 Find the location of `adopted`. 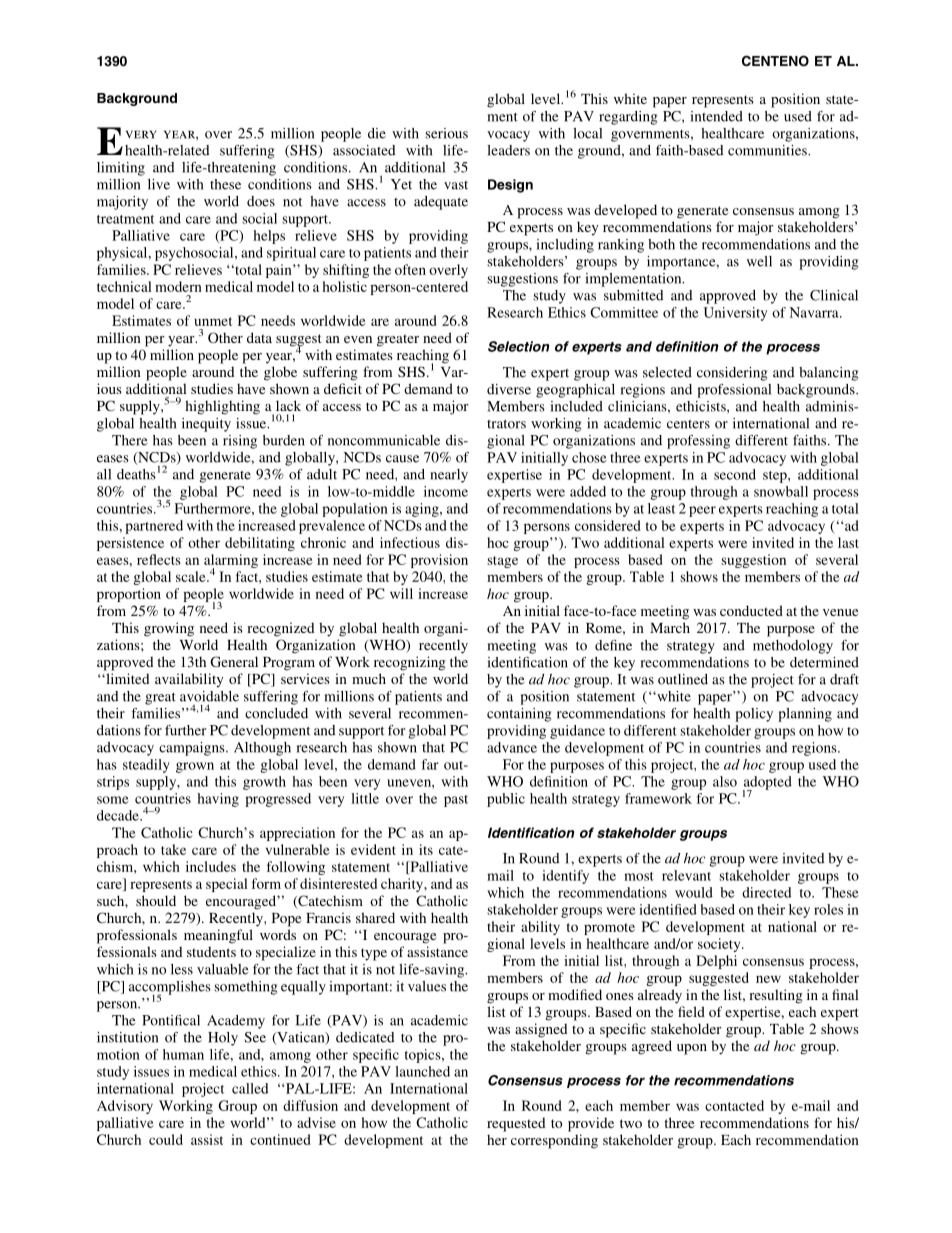

adopted is located at coordinates (767, 784).
